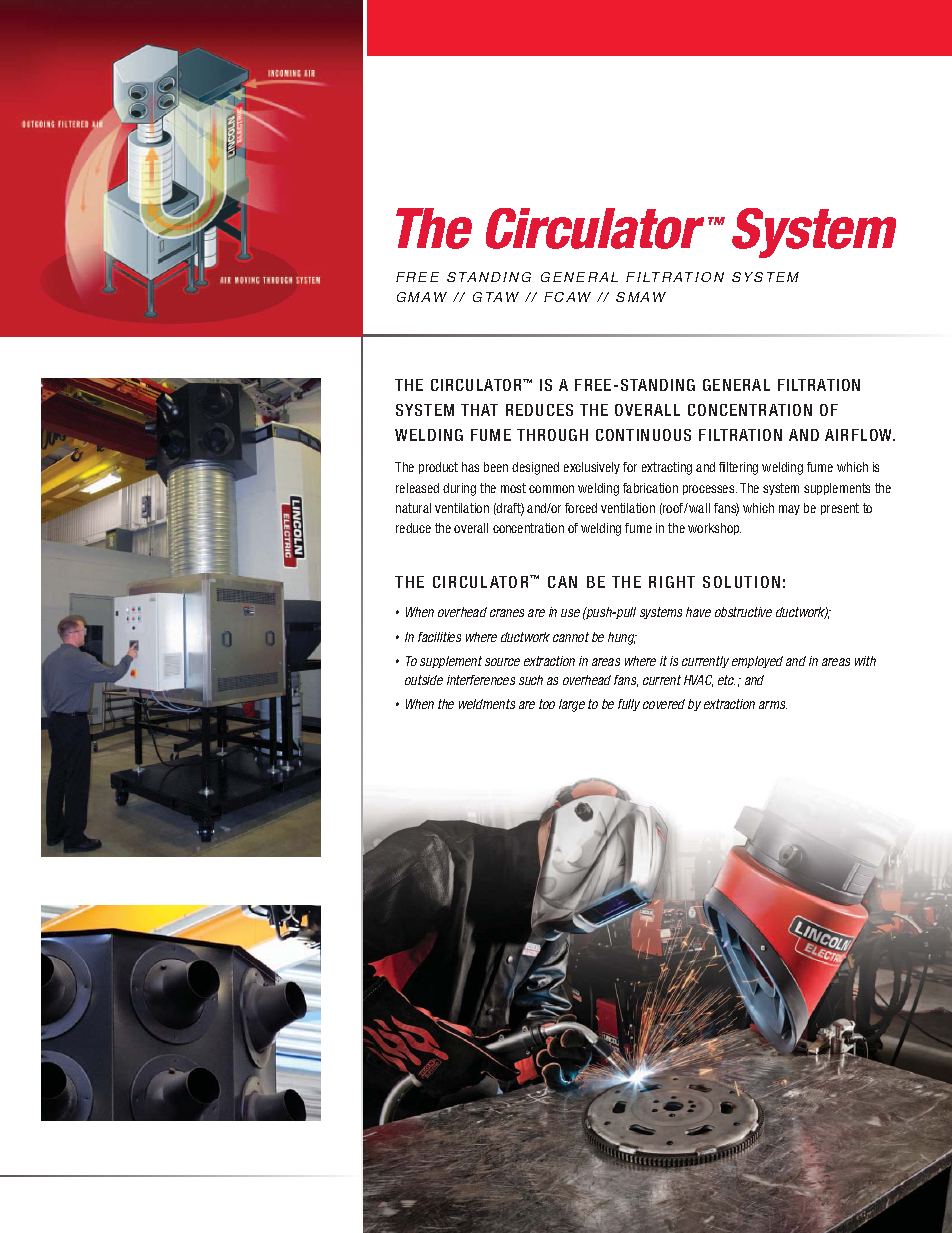  Describe the element at coordinates (698, 612) in the screenshot. I see `have` at that location.
